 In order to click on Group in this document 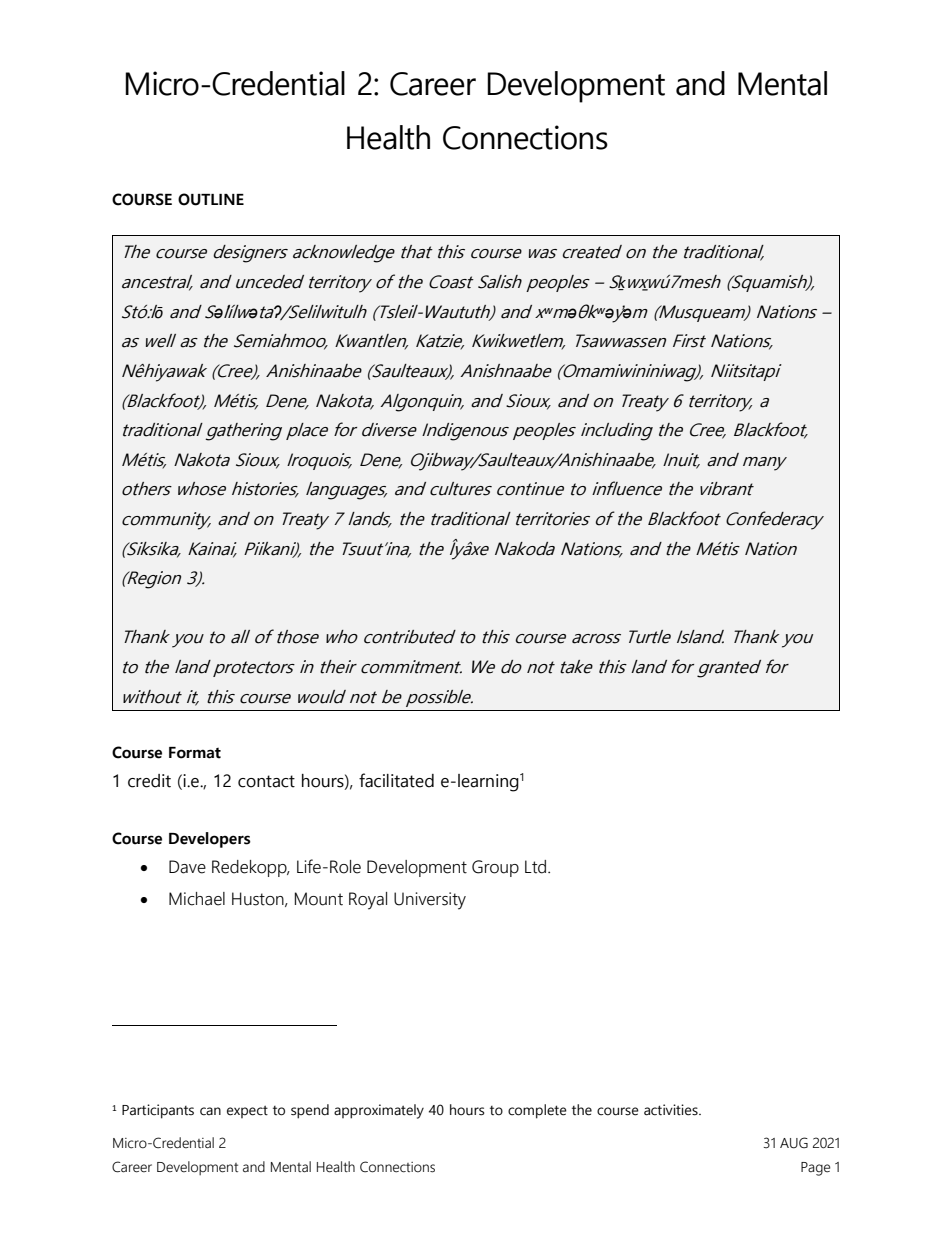, I will do `click(495, 868)`.
